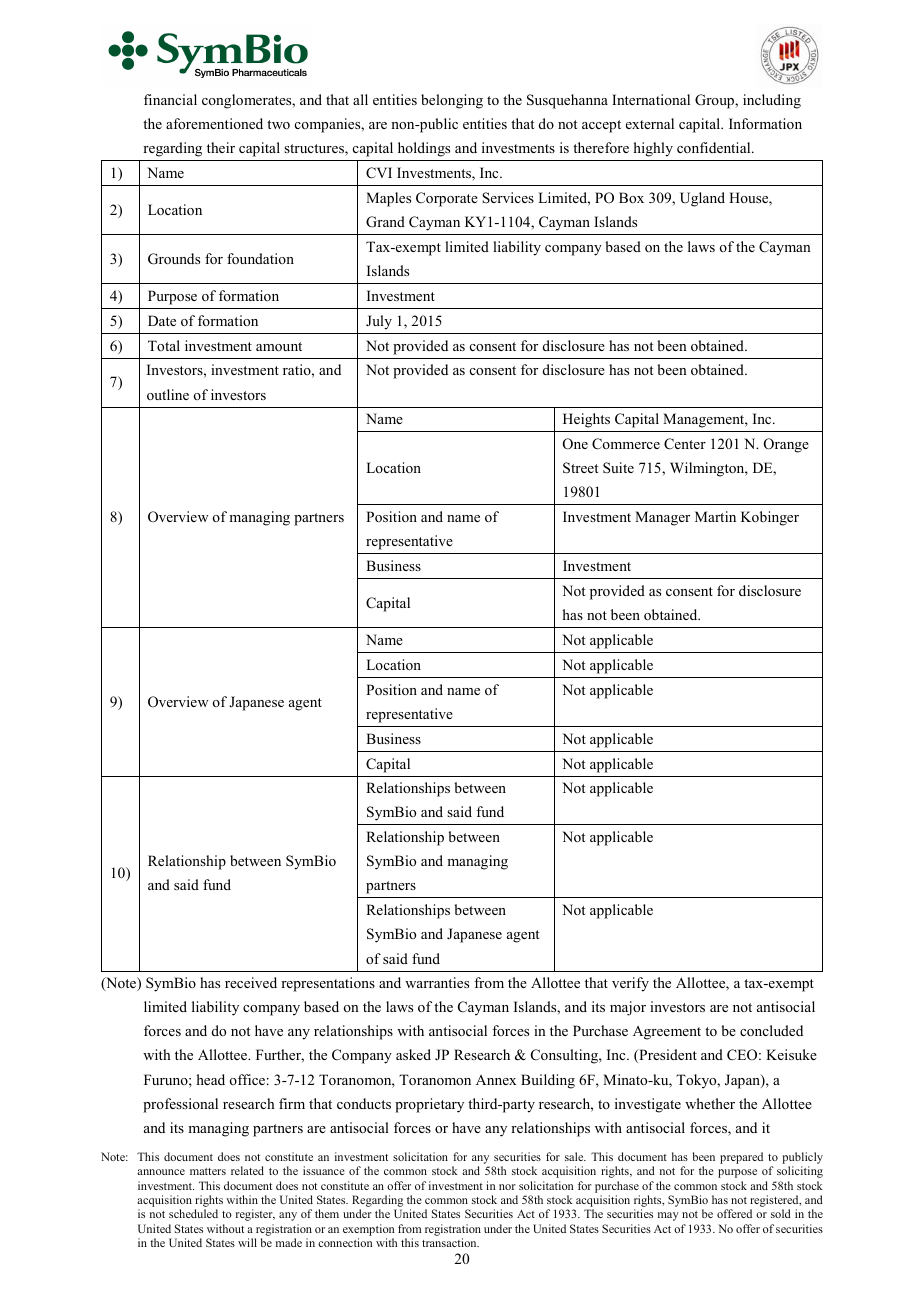 The width and height of the document is (924, 1308). Describe the element at coordinates (452, 101) in the document. I see `belonging` at that location.
